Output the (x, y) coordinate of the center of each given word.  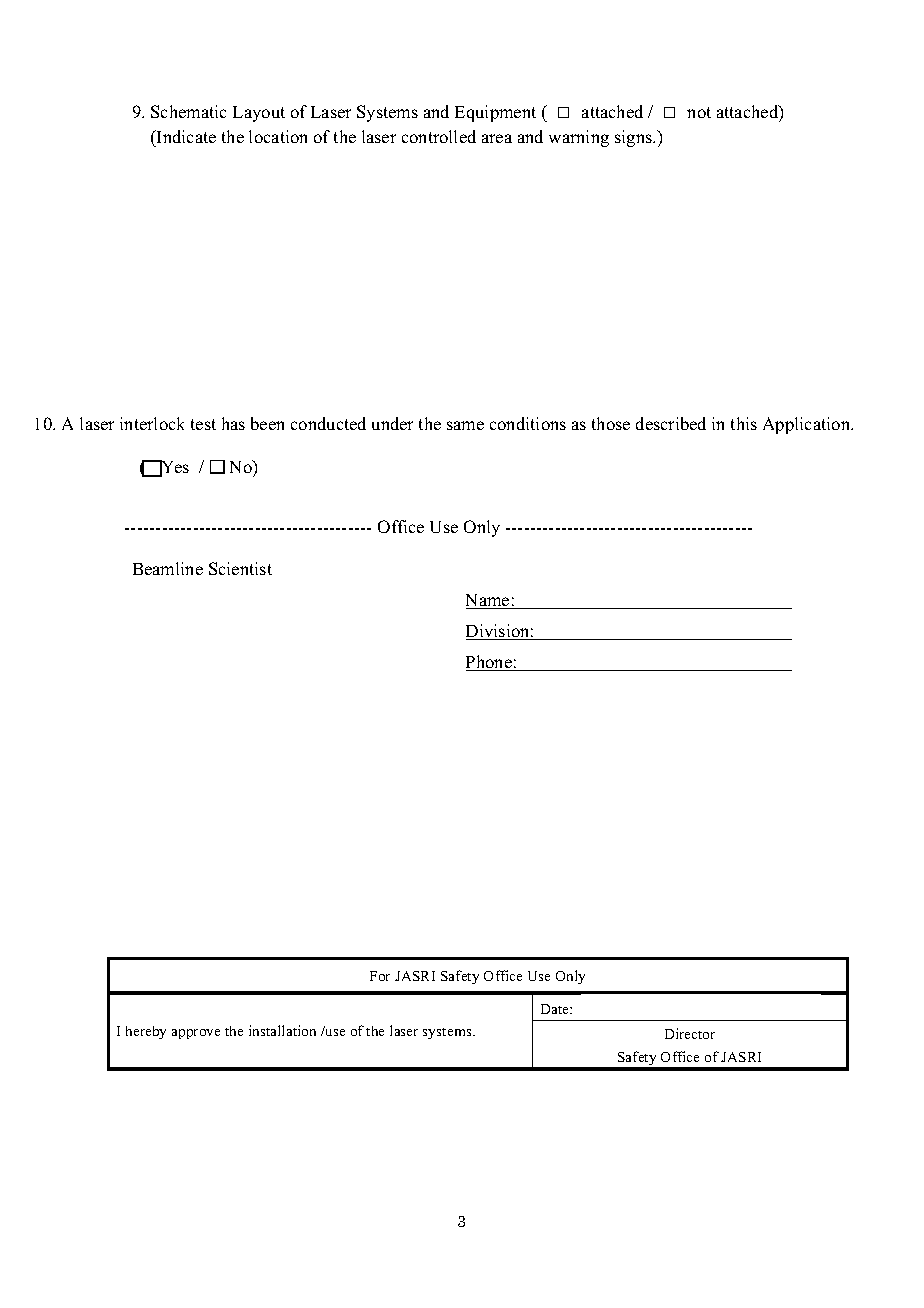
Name (489, 601)
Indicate (185, 138)
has (233, 423)
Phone (490, 663)
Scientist (240, 568)
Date (556, 1009)
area (497, 138)
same (465, 425)
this (744, 423)
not (699, 112)
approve (196, 1034)
